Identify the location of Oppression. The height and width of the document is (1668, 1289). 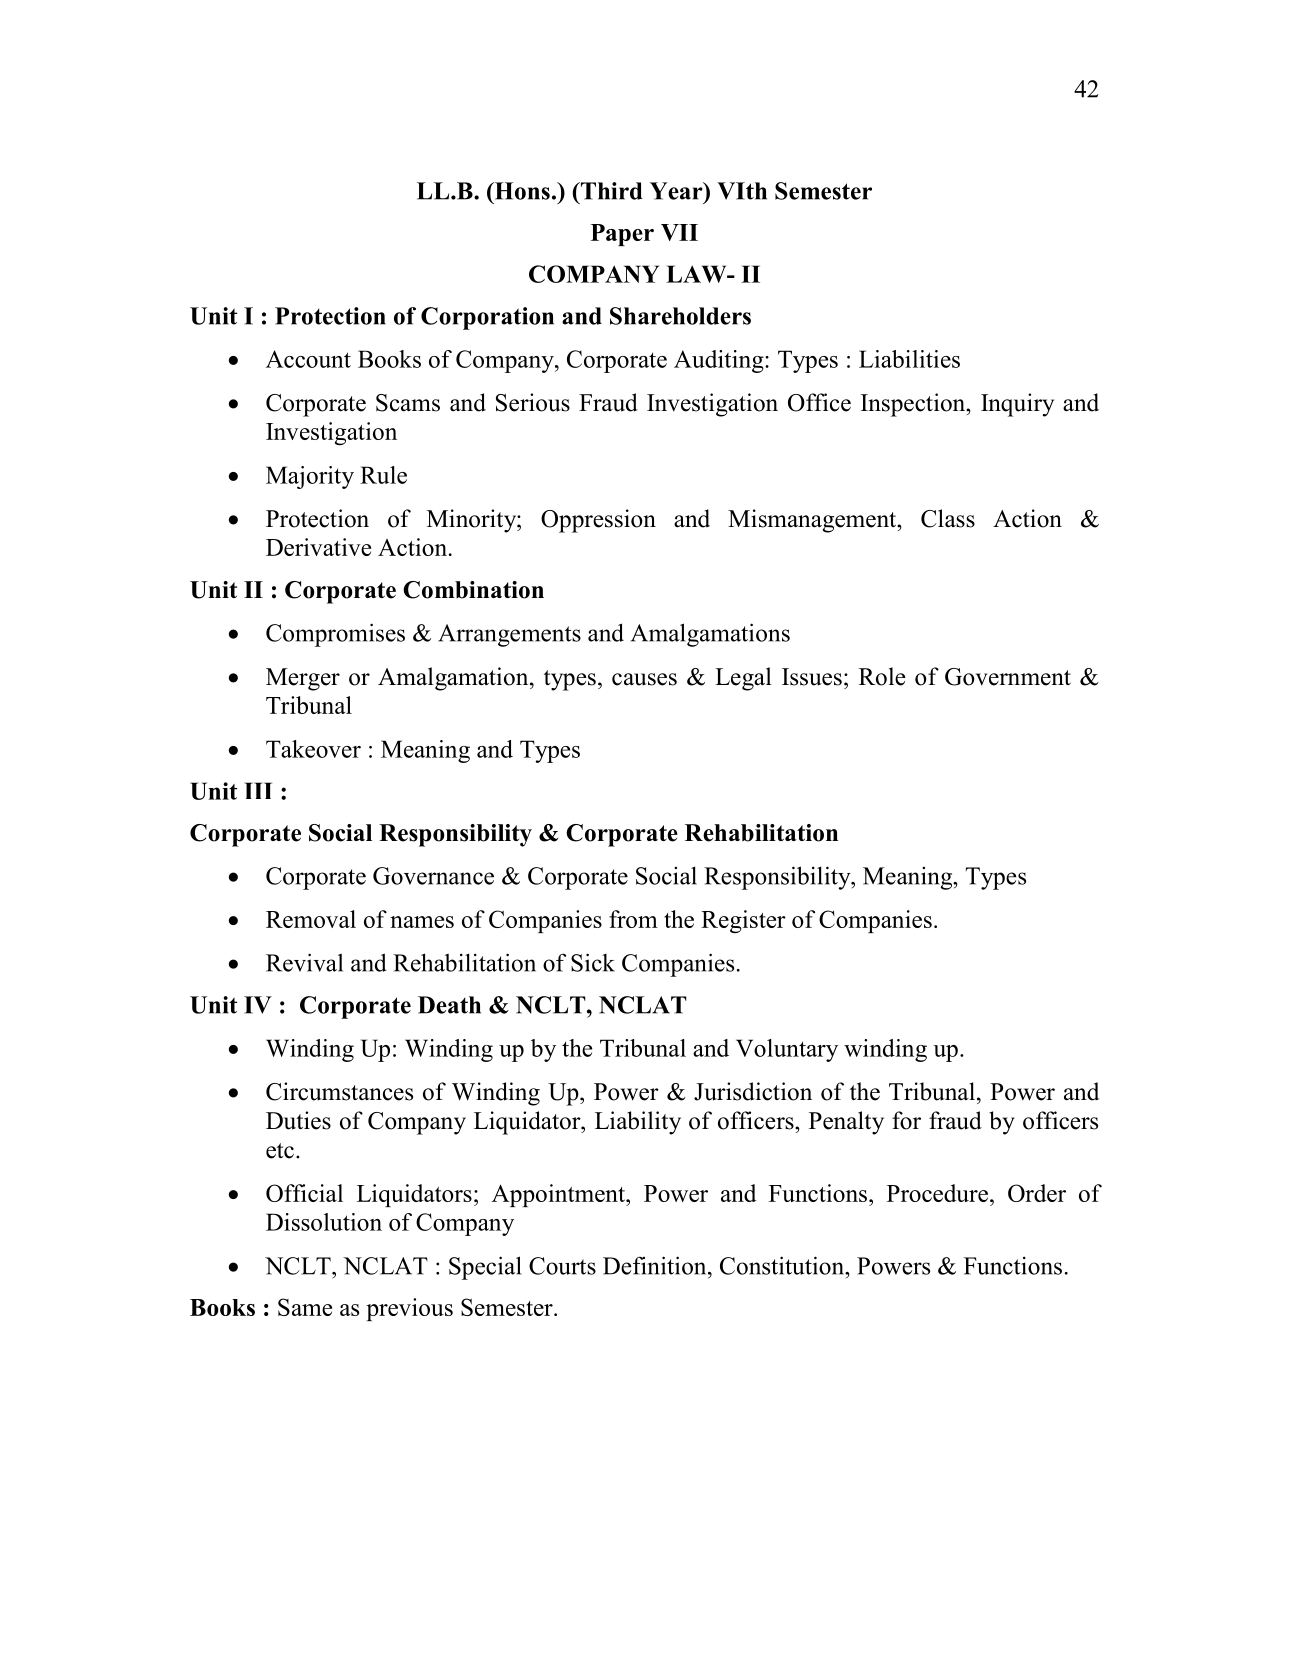
(598, 521).
